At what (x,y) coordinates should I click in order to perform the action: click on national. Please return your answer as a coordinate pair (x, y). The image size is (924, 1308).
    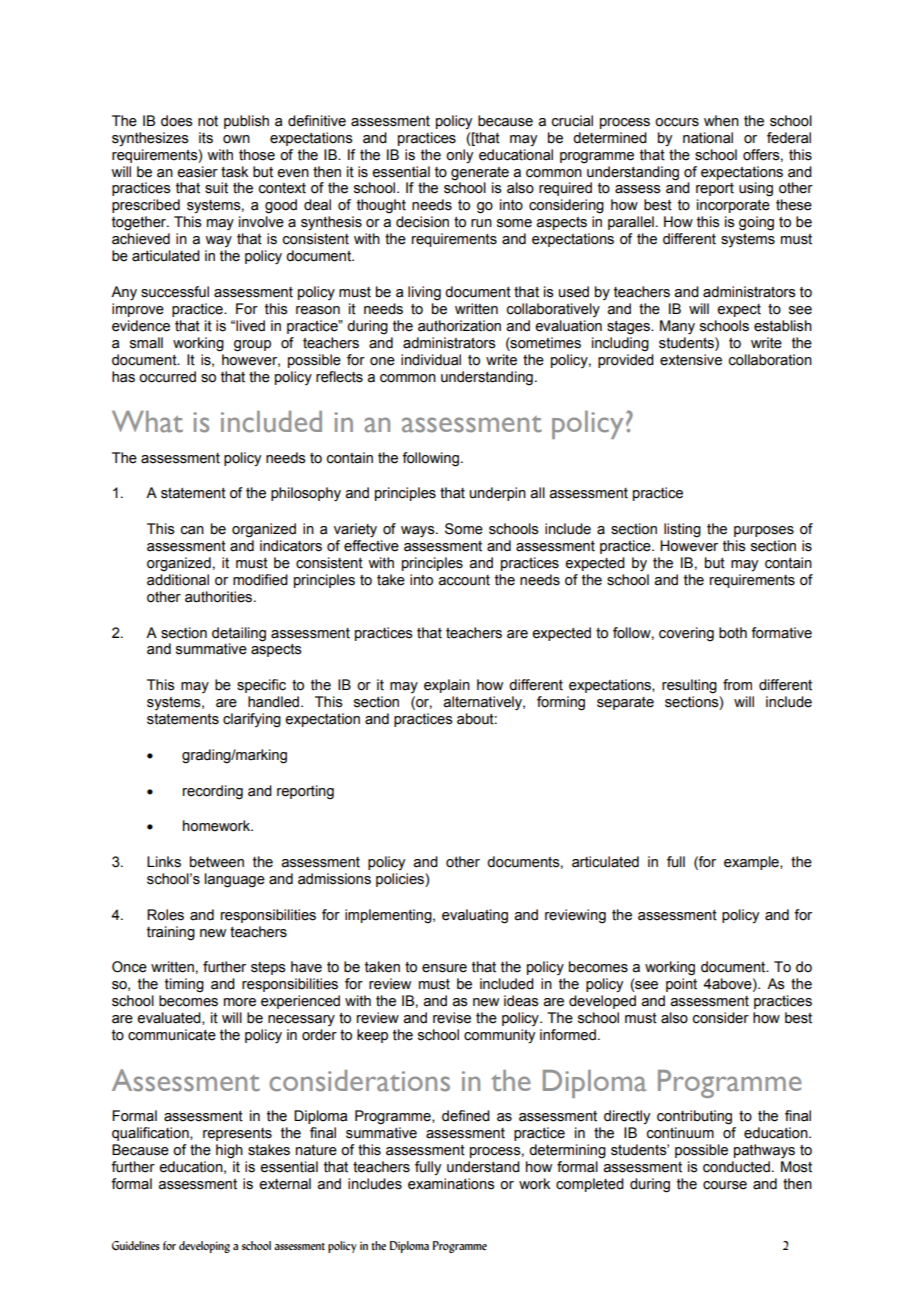
    Looking at the image, I should click on (708, 138).
